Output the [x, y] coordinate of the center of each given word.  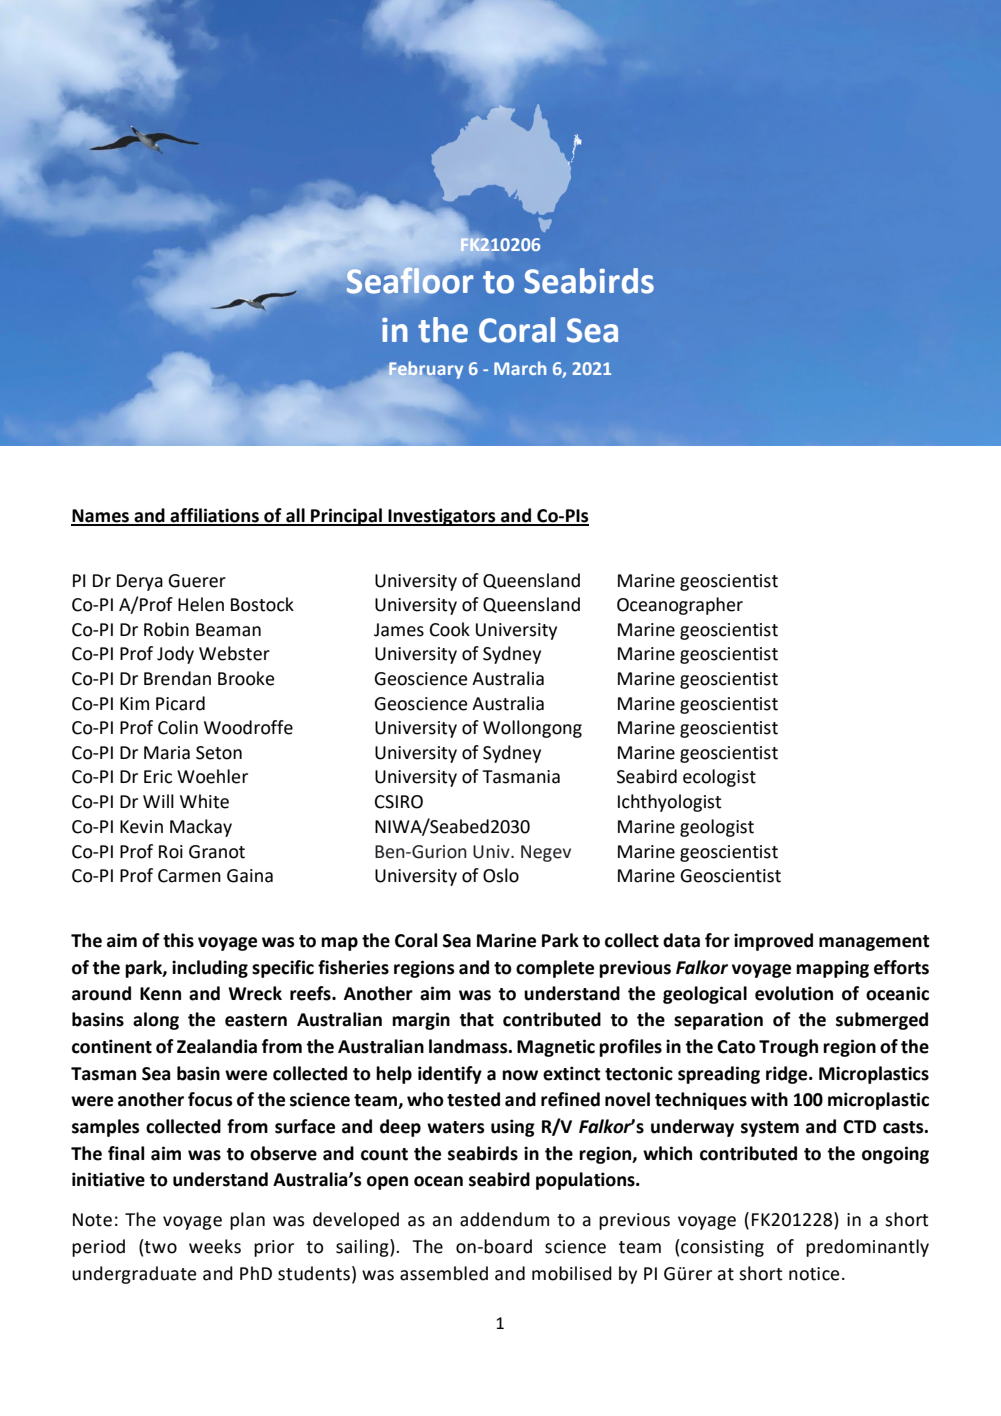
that [476, 1019]
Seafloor [410, 280]
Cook [450, 629]
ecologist [719, 778]
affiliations [215, 516]
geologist [717, 828]
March [520, 368]
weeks [215, 1246]
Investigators [442, 517]
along [156, 1021]
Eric [158, 777]
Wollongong [532, 729]
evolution [794, 993]
